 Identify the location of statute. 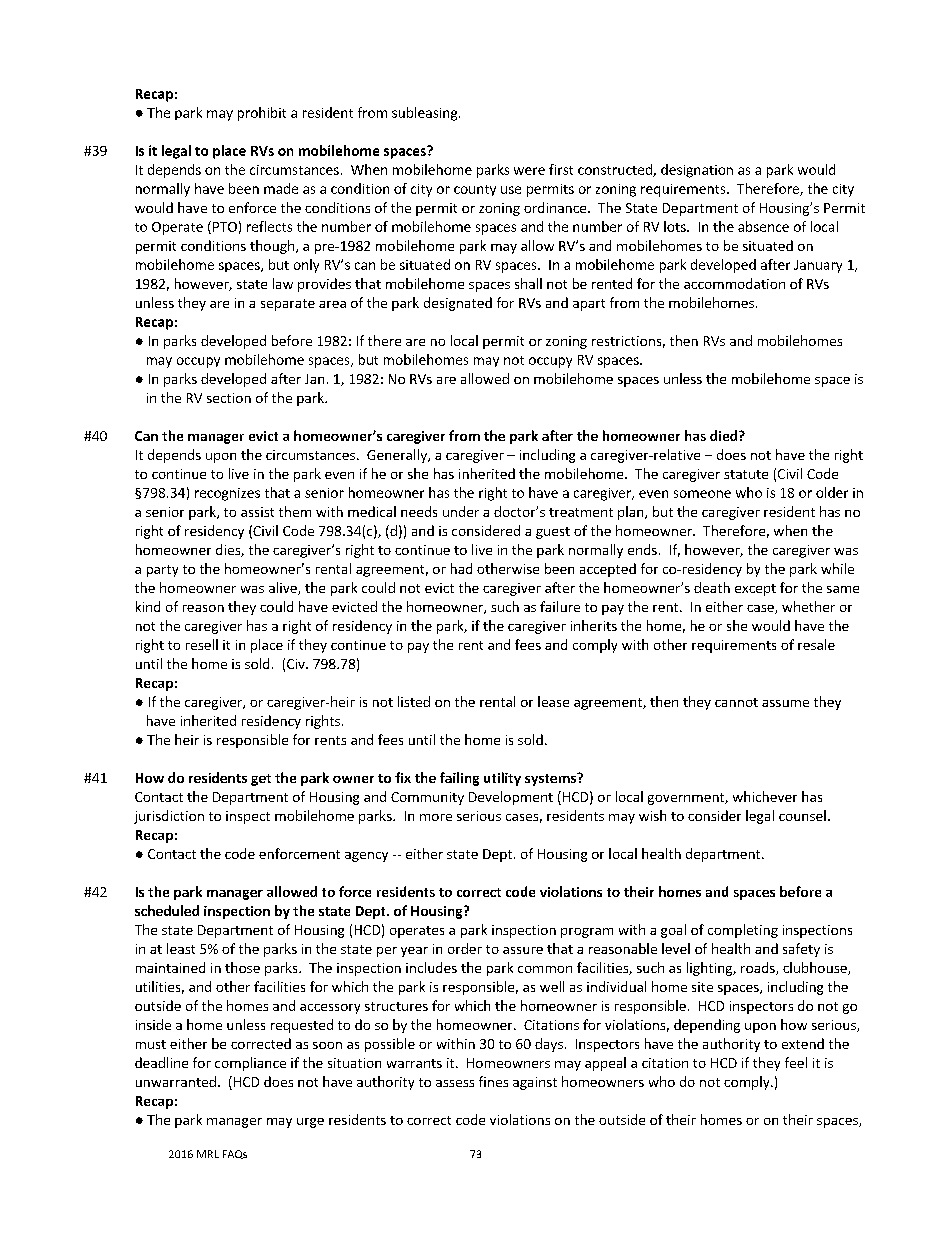
(746, 474).
